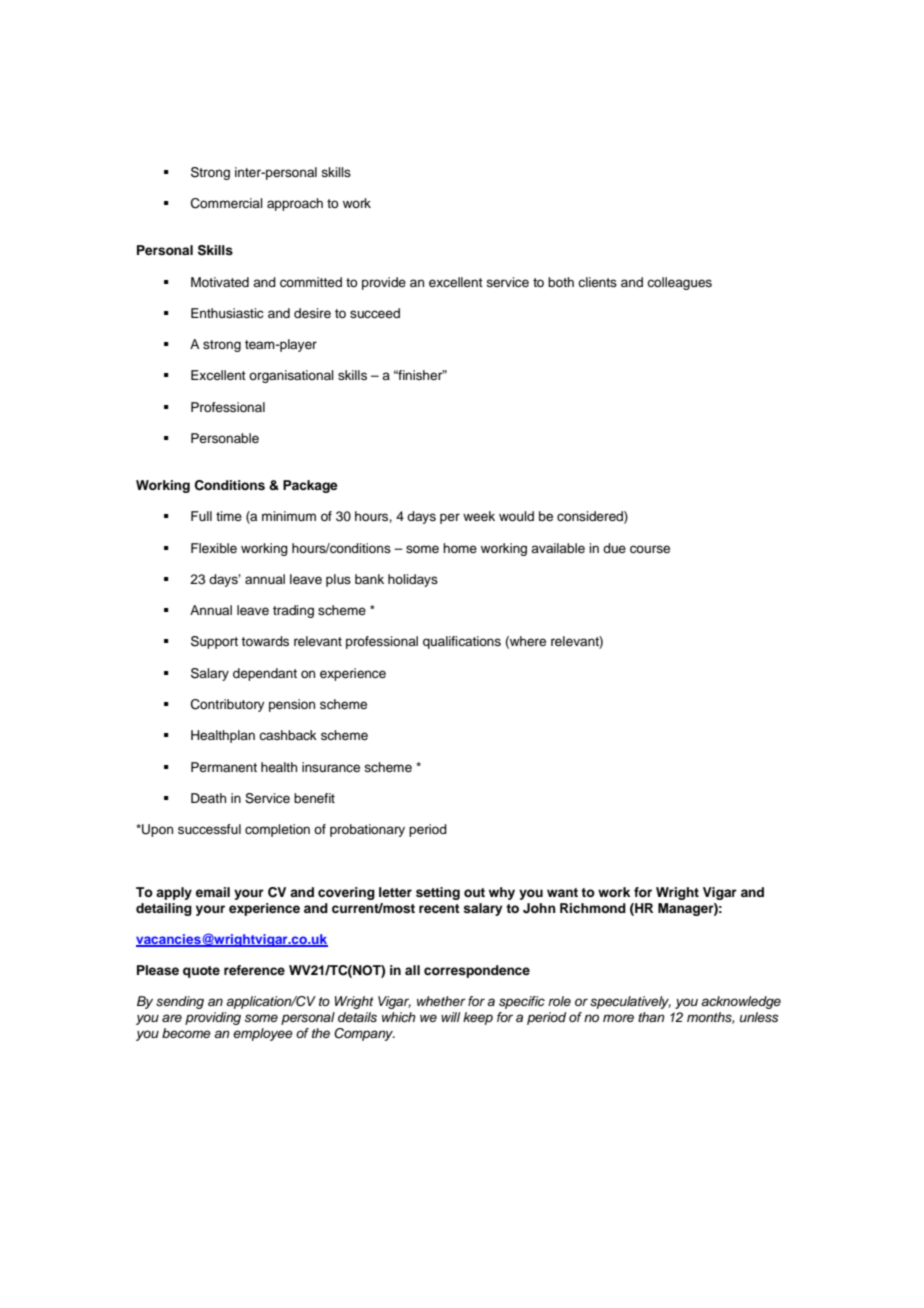 The width and height of the screenshot is (924, 1308). What do you see at coordinates (384, 283) in the screenshot?
I see `provide` at bounding box center [384, 283].
